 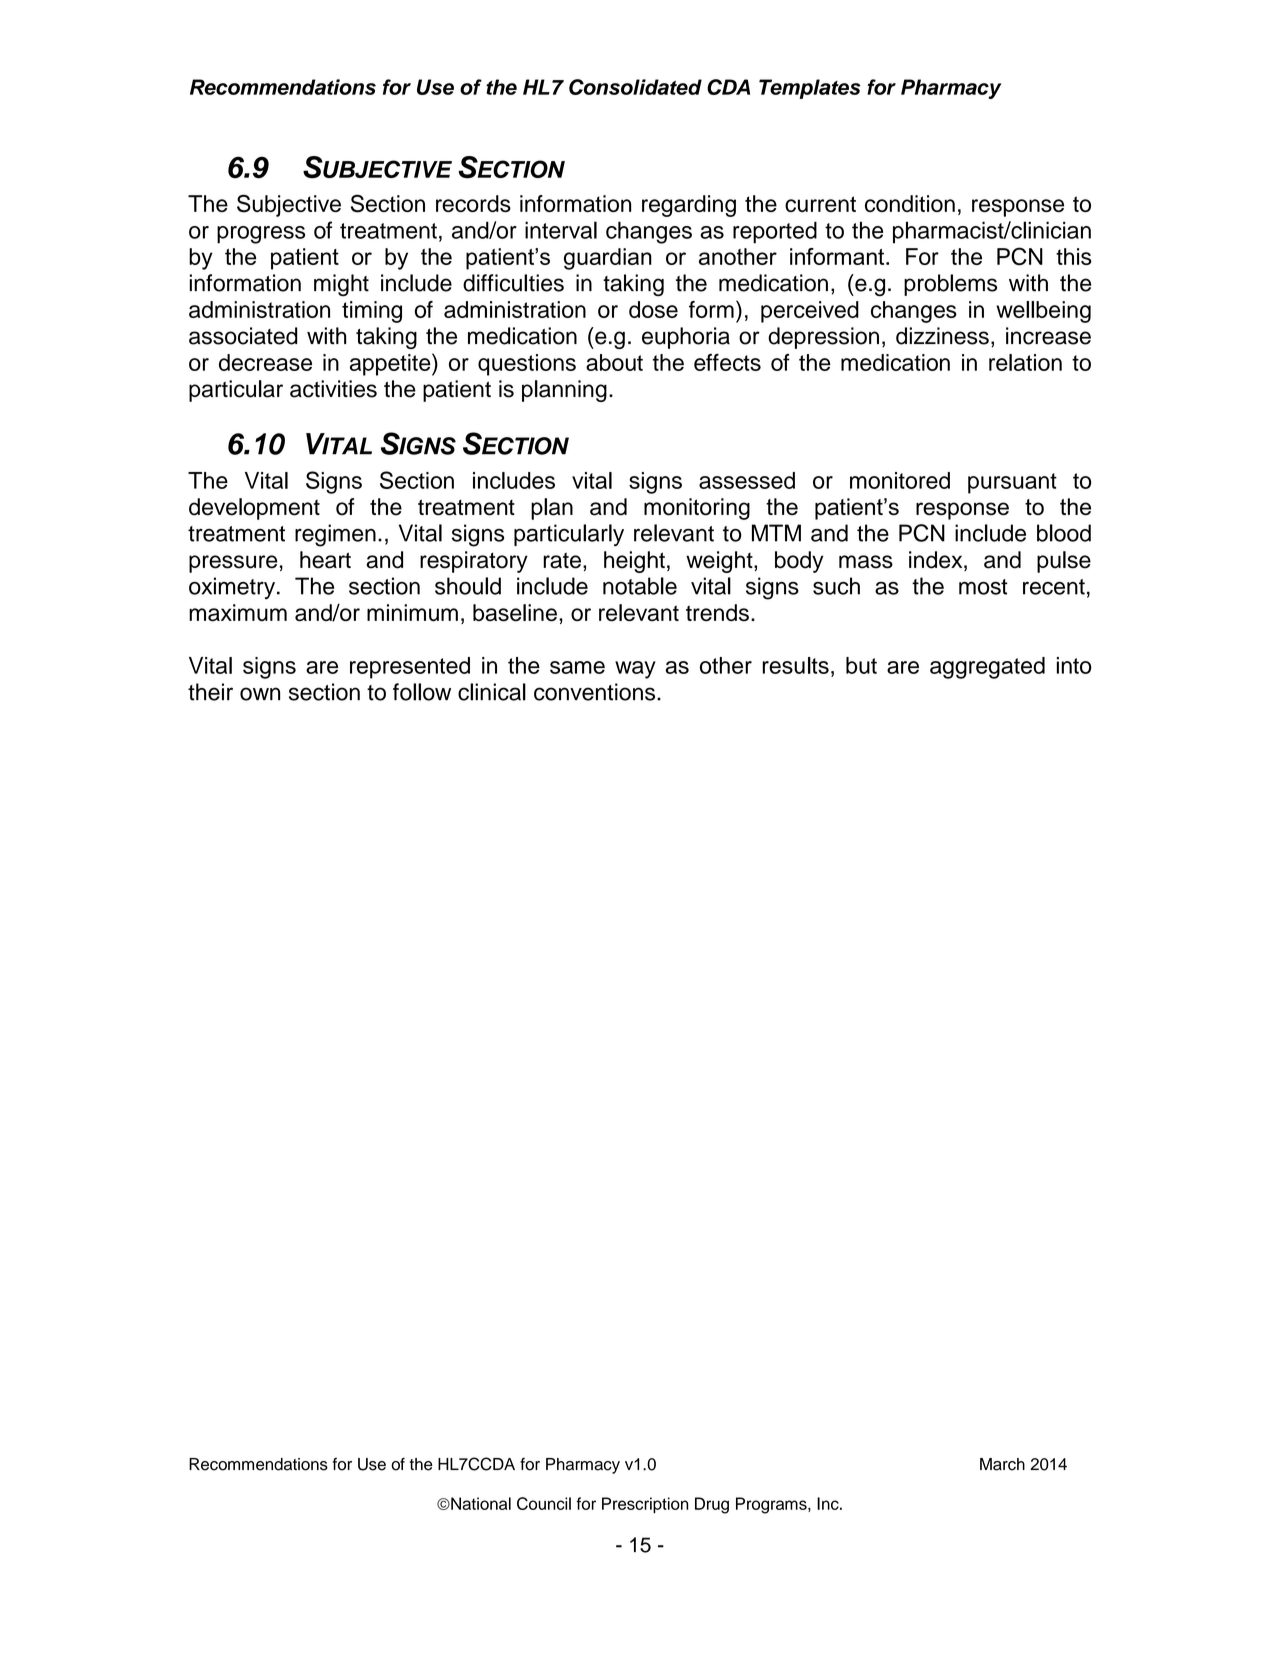 What do you see at coordinates (260, 694) in the screenshot?
I see `own` at bounding box center [260, 694].
